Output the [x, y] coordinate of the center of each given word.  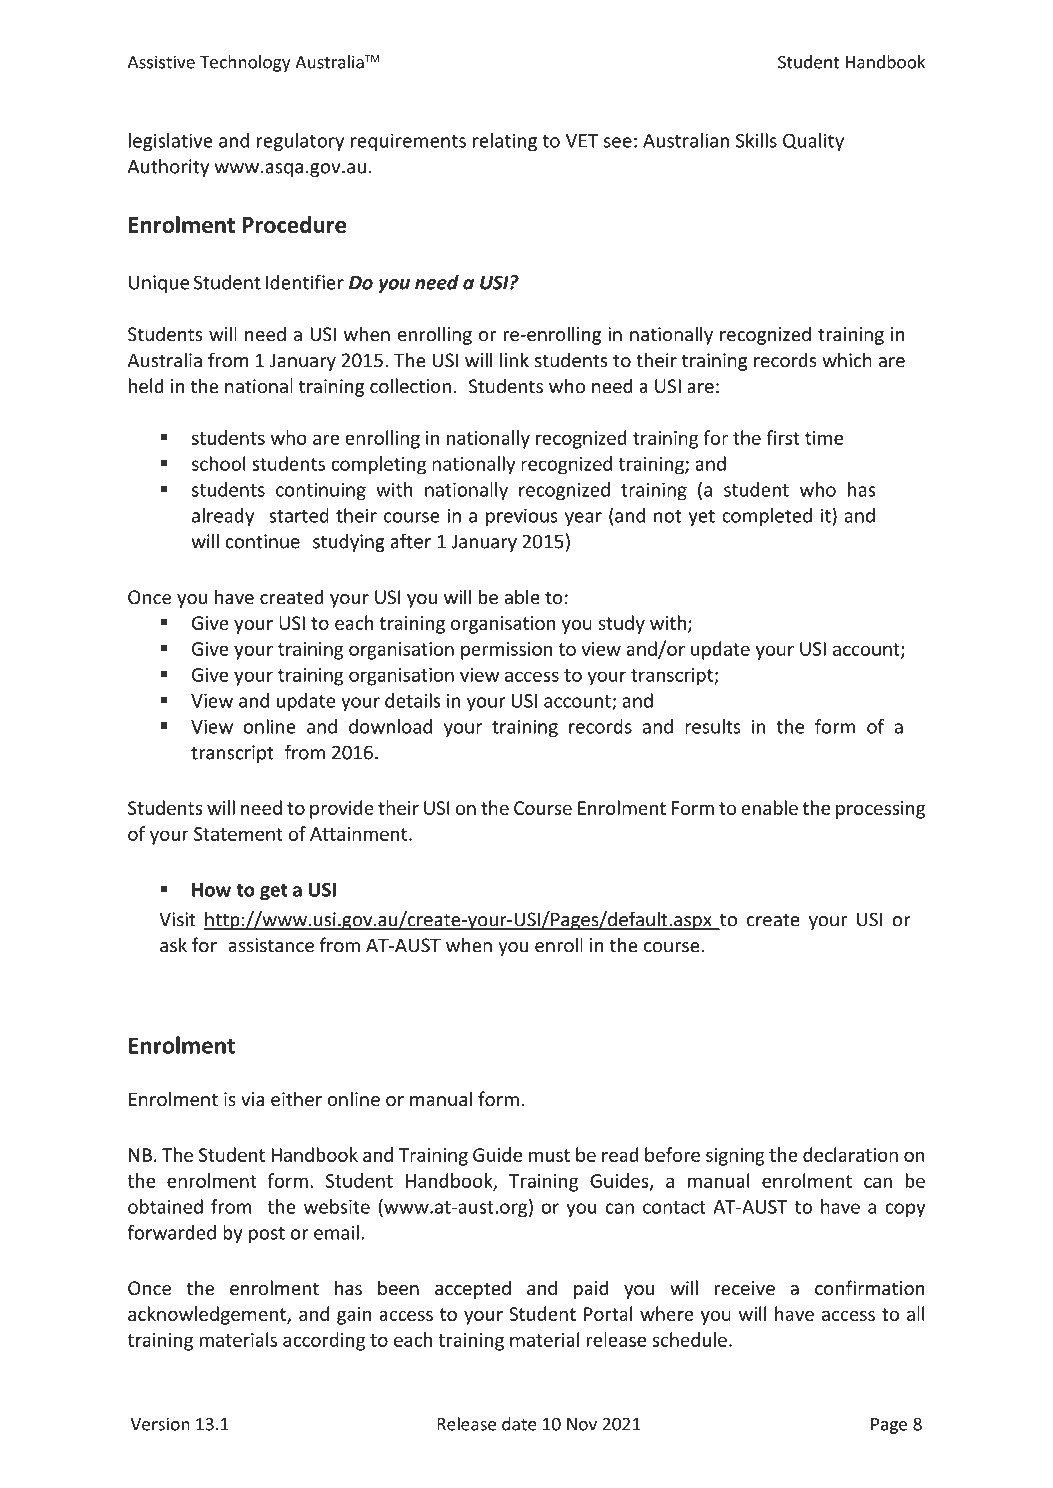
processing [881, 810]
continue [262, 541]
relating [505, 142]
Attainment [358, 834]
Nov [582, 1424]
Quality [813, 142]
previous [522, 517]
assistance [271, 945]
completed [767, 517]
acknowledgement [208, 1315]
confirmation [870, 1288]
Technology [245, 63]
